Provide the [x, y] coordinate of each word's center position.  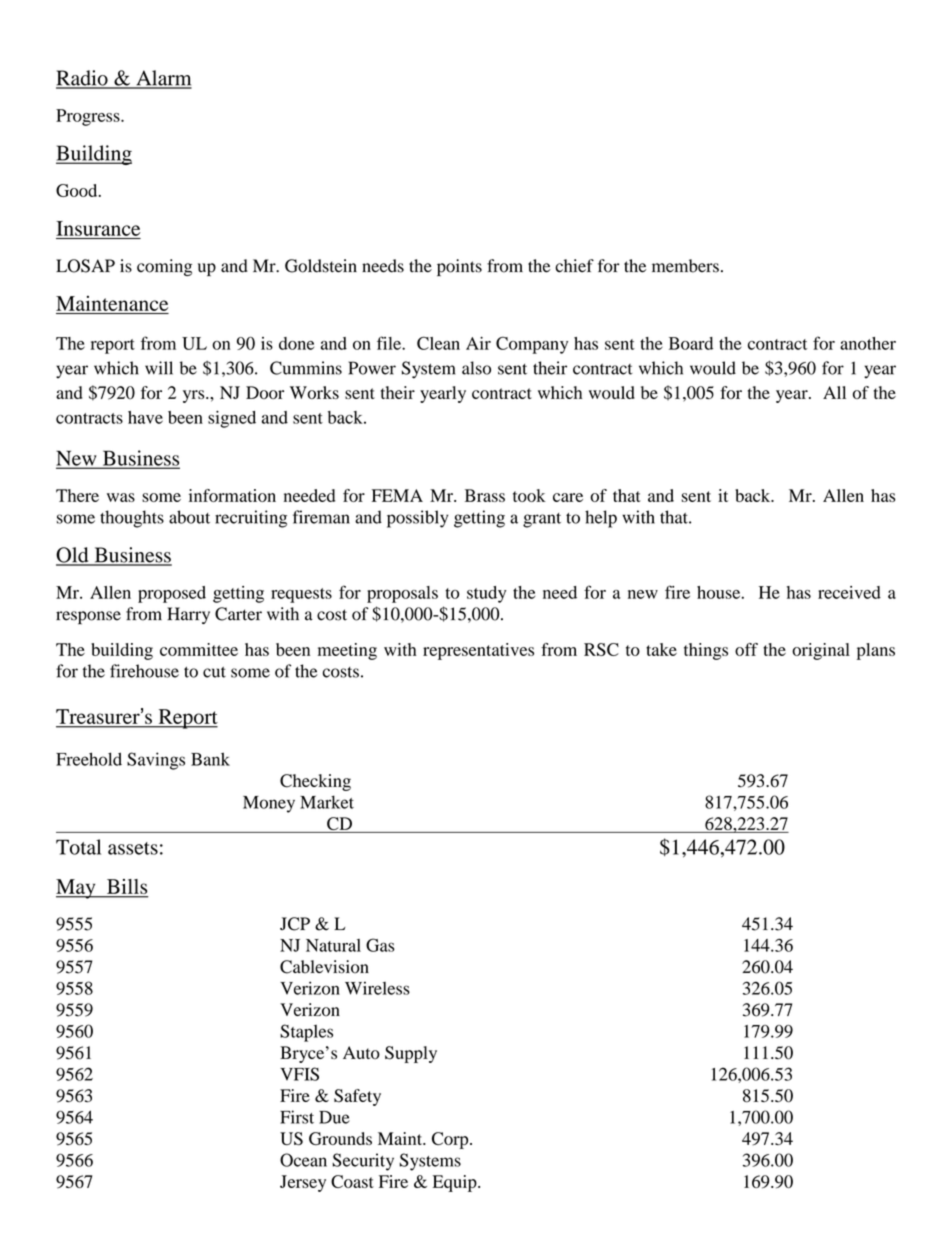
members [685, 266]
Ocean [303, 1160]
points [459, 267]
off [746, 649]
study [486, 594]
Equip [456, 1183]
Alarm [163, 79]
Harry [188, 615]
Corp [451, 1140]
